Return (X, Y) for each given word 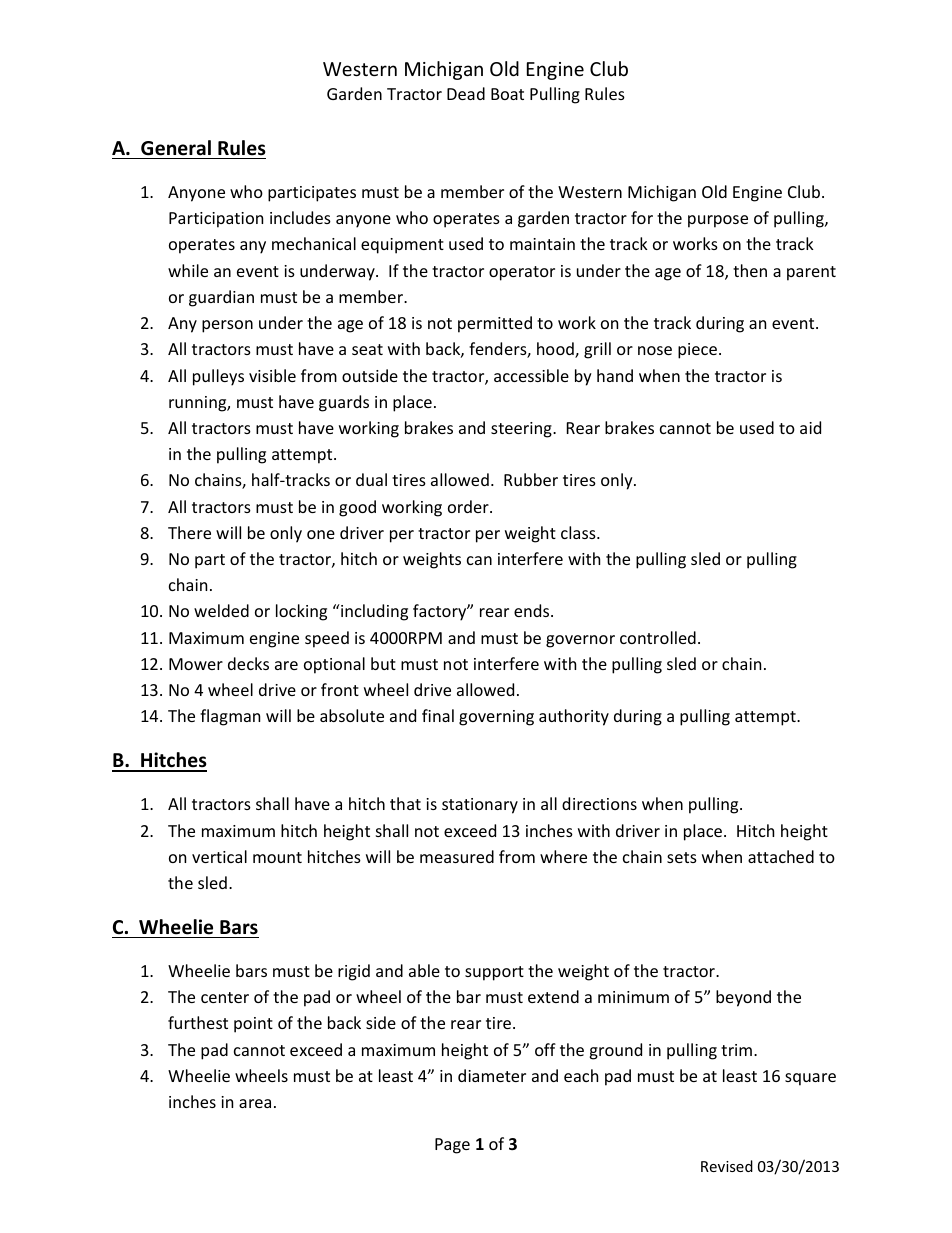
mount (277, 857)
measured (457, 856)
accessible (531, 375)
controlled (658, 637)
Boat (507, 94)
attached (781, 856)
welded (221, 610)
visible (272, 375)
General (176, 148)
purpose (718, 221)
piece (697, 351)
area (255, 1103)
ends (533, 610)
